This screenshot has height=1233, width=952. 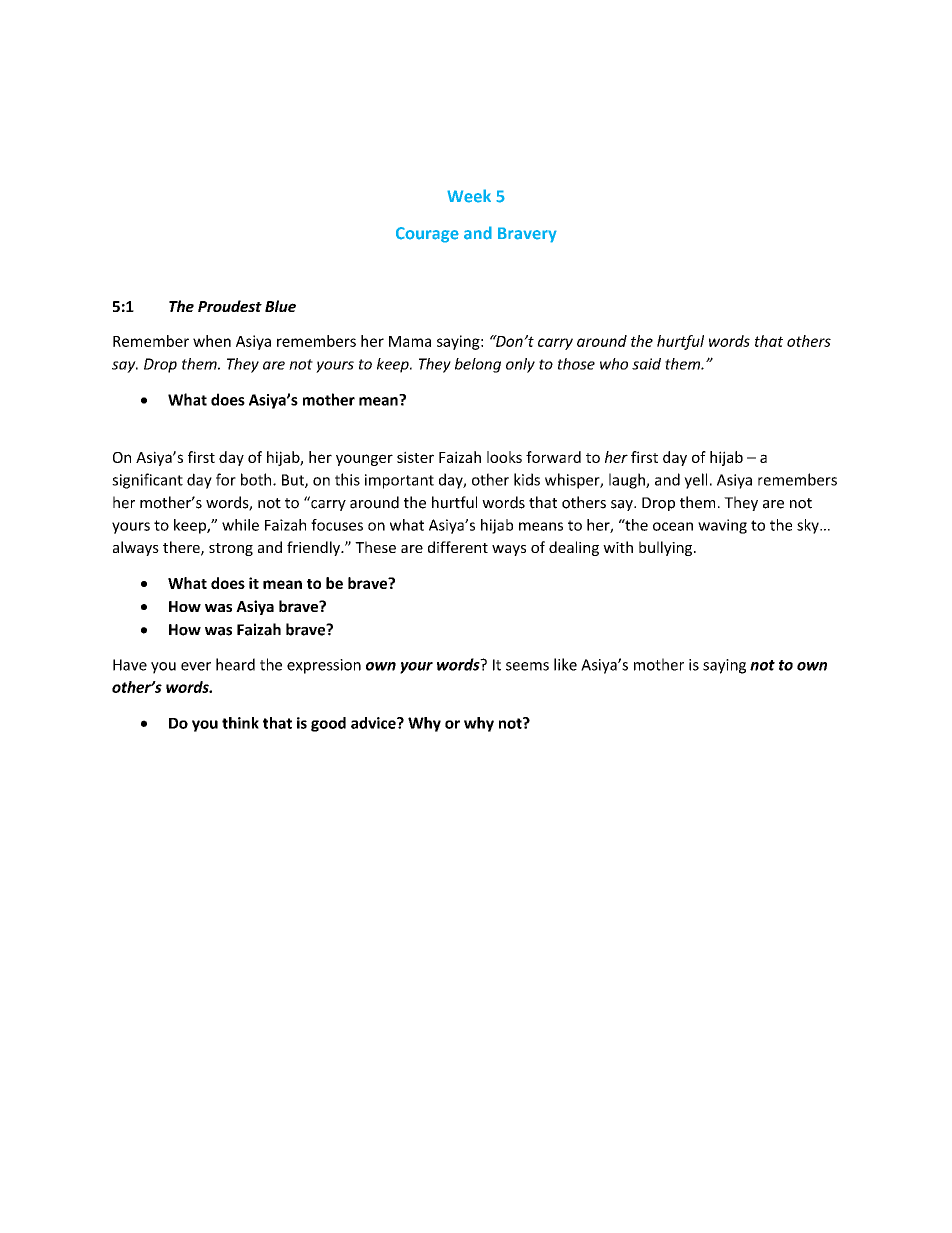 I want to click on strong, so click(x=231, y=549).
